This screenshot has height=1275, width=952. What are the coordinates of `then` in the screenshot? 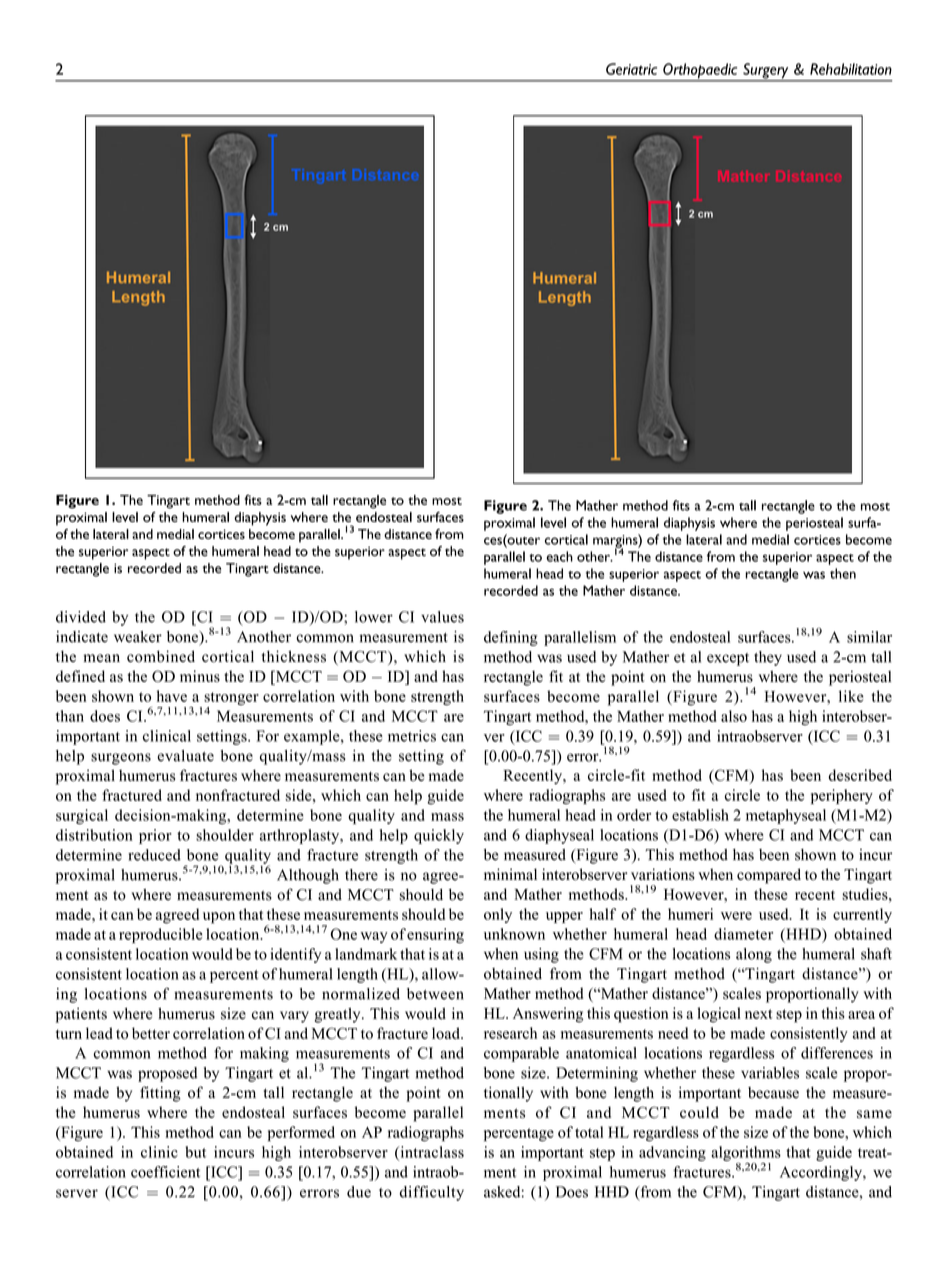 It's located at (843, 573).
